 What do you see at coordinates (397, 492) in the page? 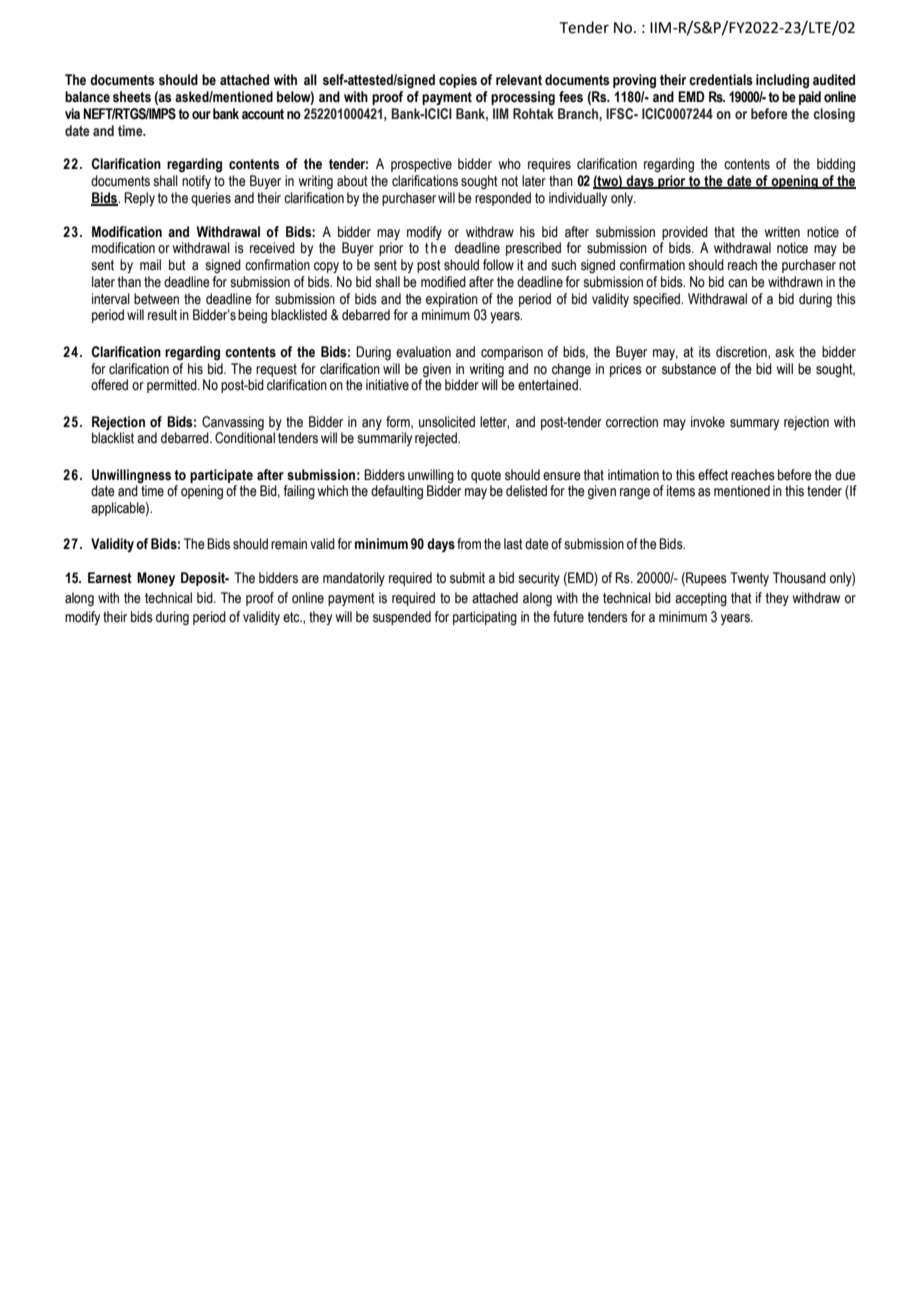
I see `defaulting` at bounding box center [397, 492].
